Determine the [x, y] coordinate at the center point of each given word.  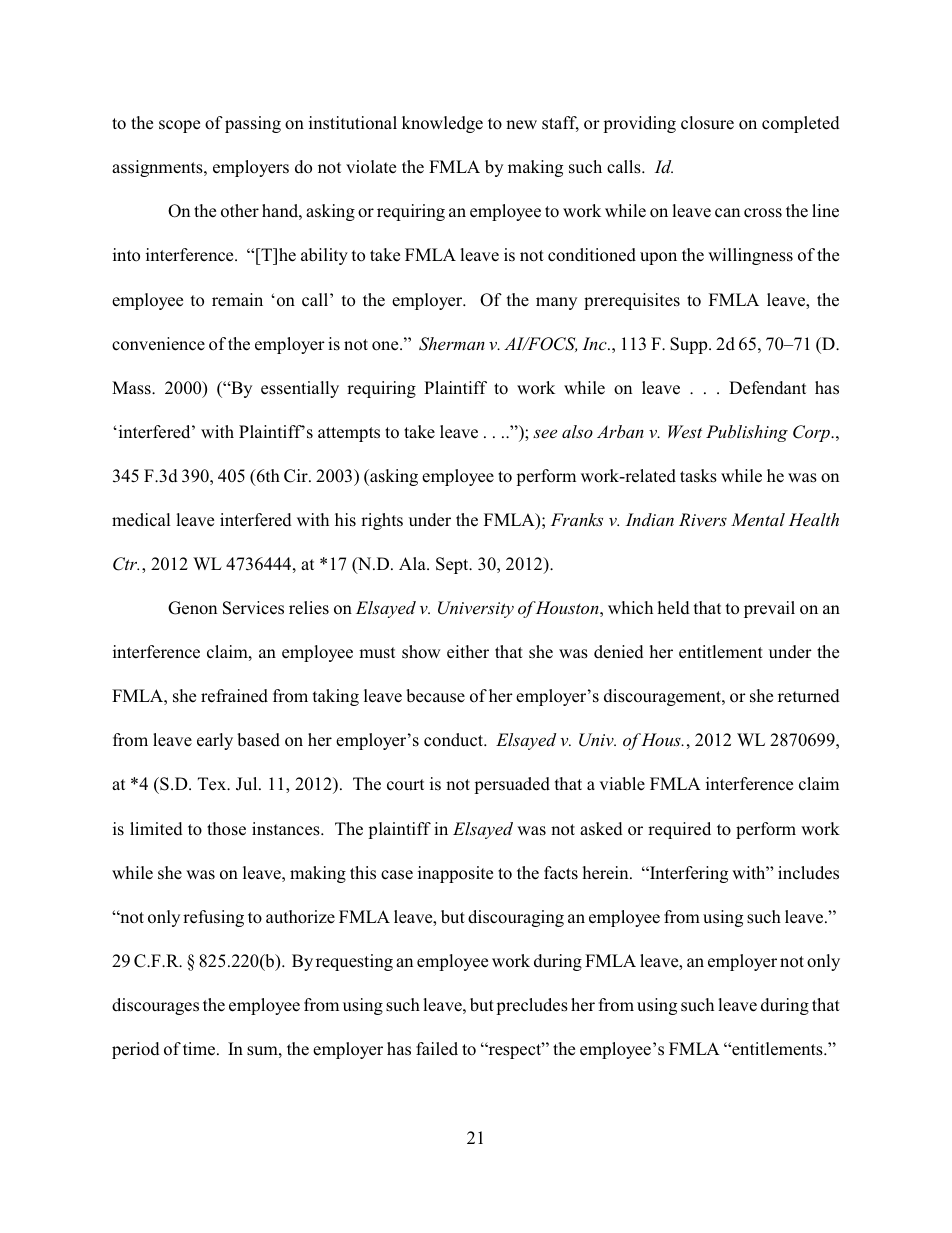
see [545, 434]
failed [437, 1048]
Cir [297, 476]
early [215, 741]
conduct [455, 740]
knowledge [442, 124]
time [200, 1049]
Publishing [747, 433]
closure [707, 123]
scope [179, 126]
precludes [532, 1006]
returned [809, 696]
